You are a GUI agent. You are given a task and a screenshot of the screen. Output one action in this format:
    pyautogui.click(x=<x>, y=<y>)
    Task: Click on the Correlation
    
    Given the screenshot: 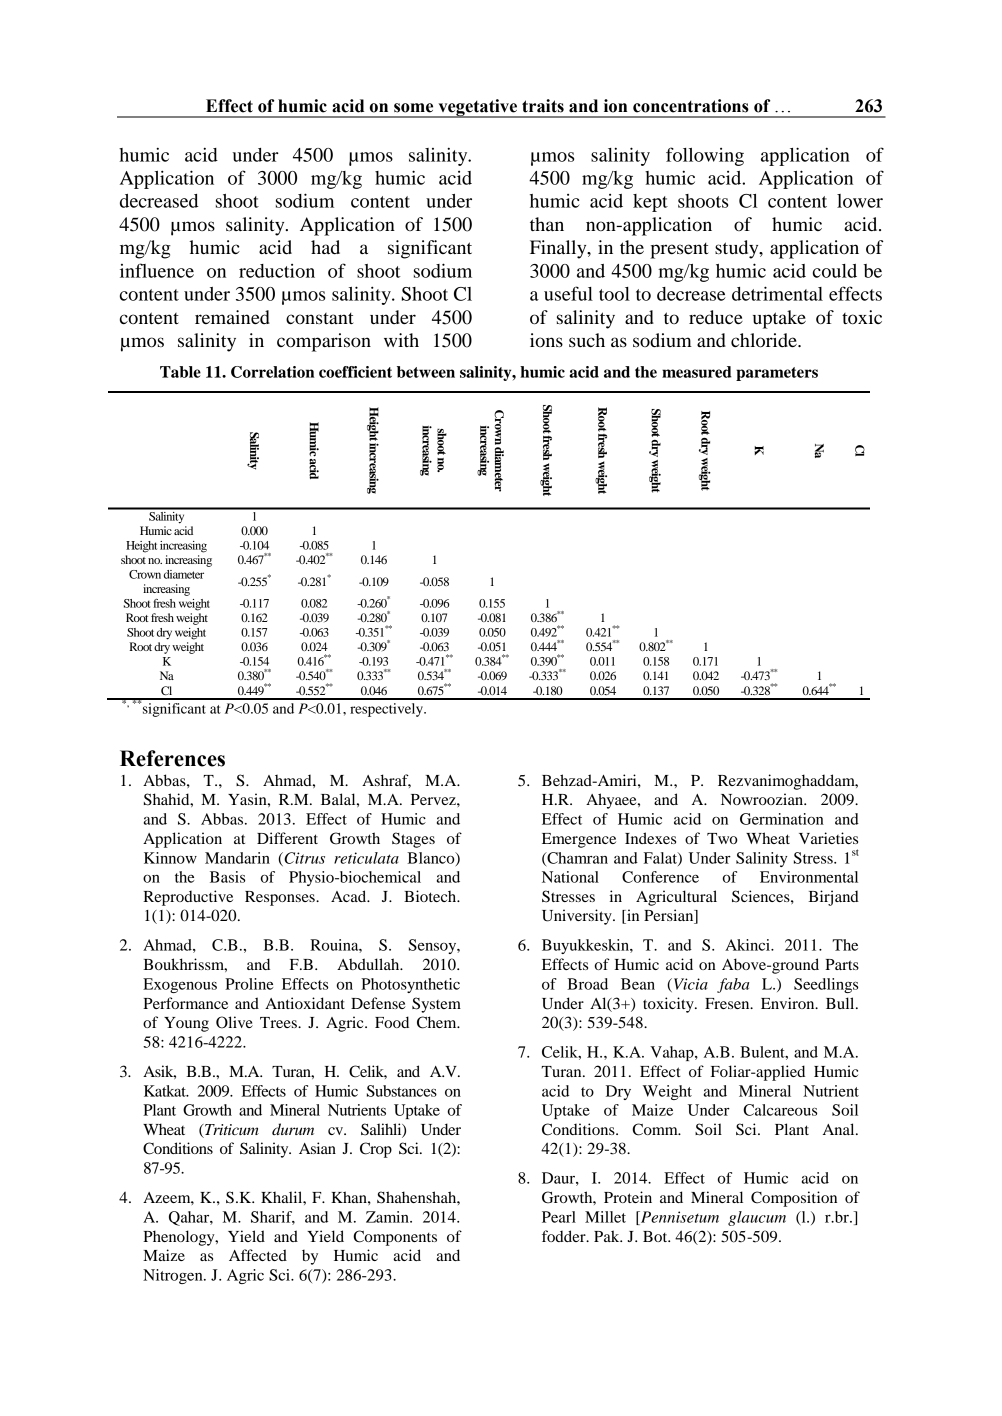 What is the action you would take?
    pyautogui.click(x=272, y=372)
